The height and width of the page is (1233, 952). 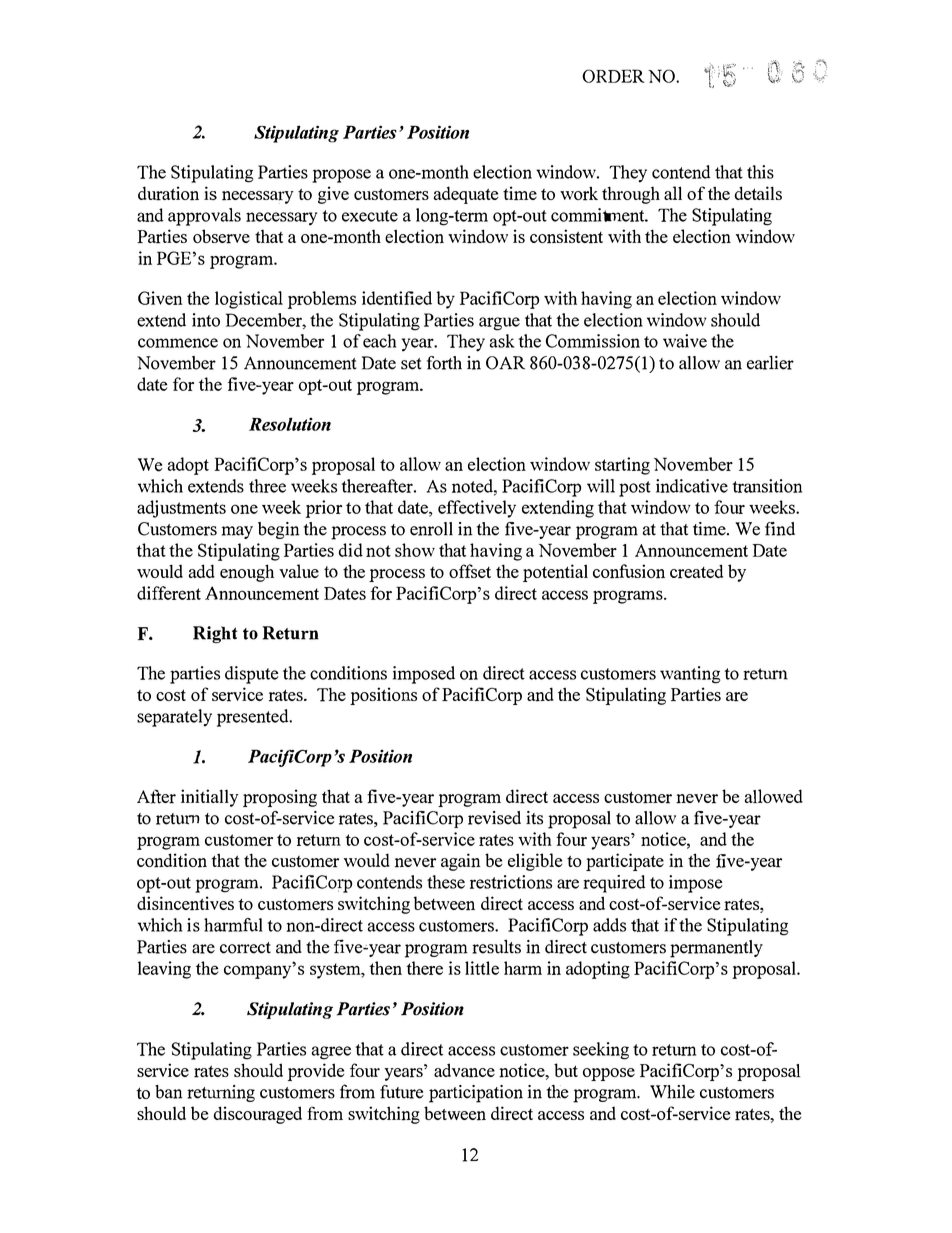 I want to click on created, so click(x=696, y=571).
